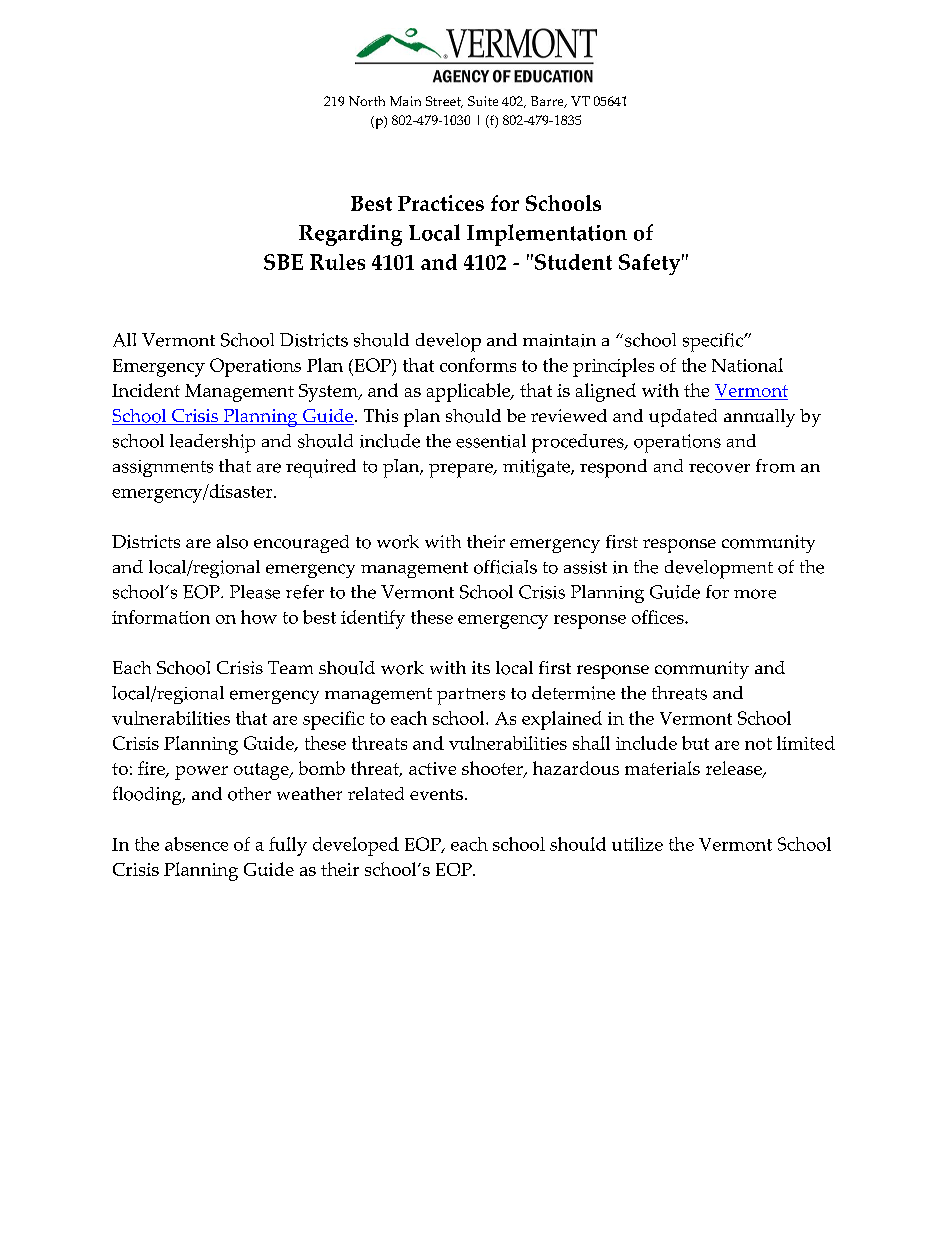 The height and width of the image is (1233, 952). I want to click on Incident, so click(146, 390).
